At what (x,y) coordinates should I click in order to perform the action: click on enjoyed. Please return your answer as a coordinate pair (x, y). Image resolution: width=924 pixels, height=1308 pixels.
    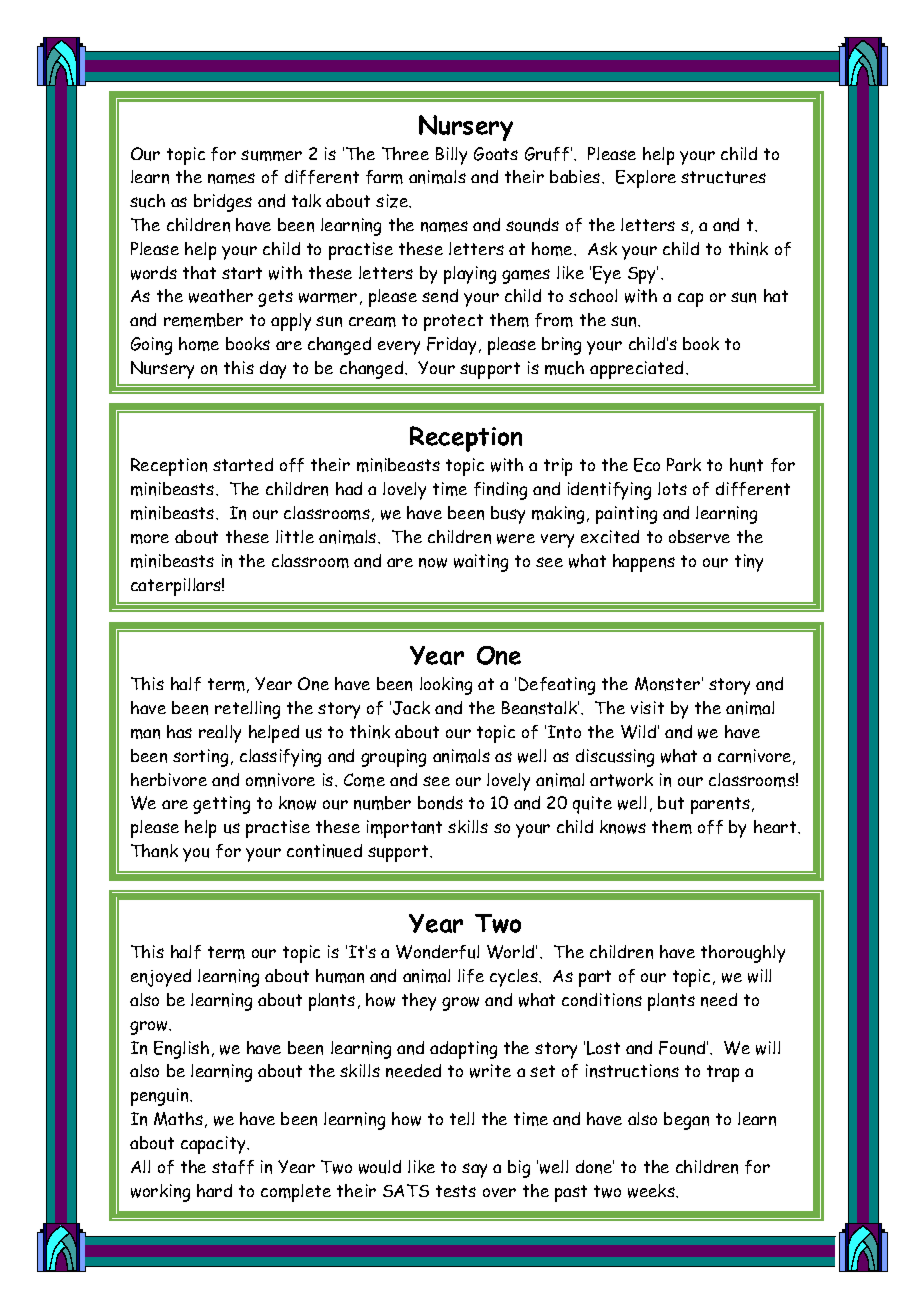
    Looking at the image, I should click on (161, 978).
